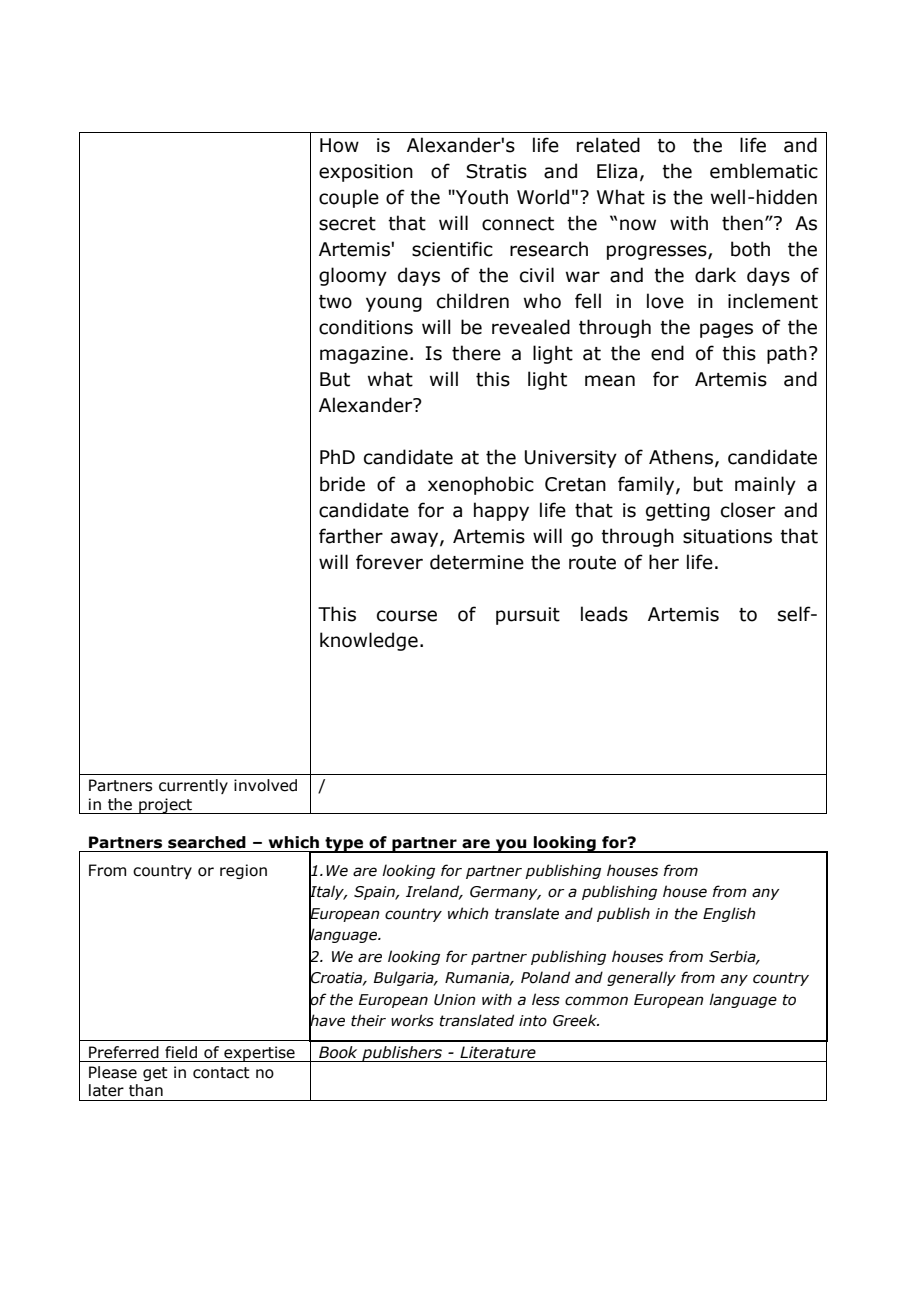  What do you see at coordinates (604, 614) in the image?
I see `leads` at bounding box center [604, 614].
